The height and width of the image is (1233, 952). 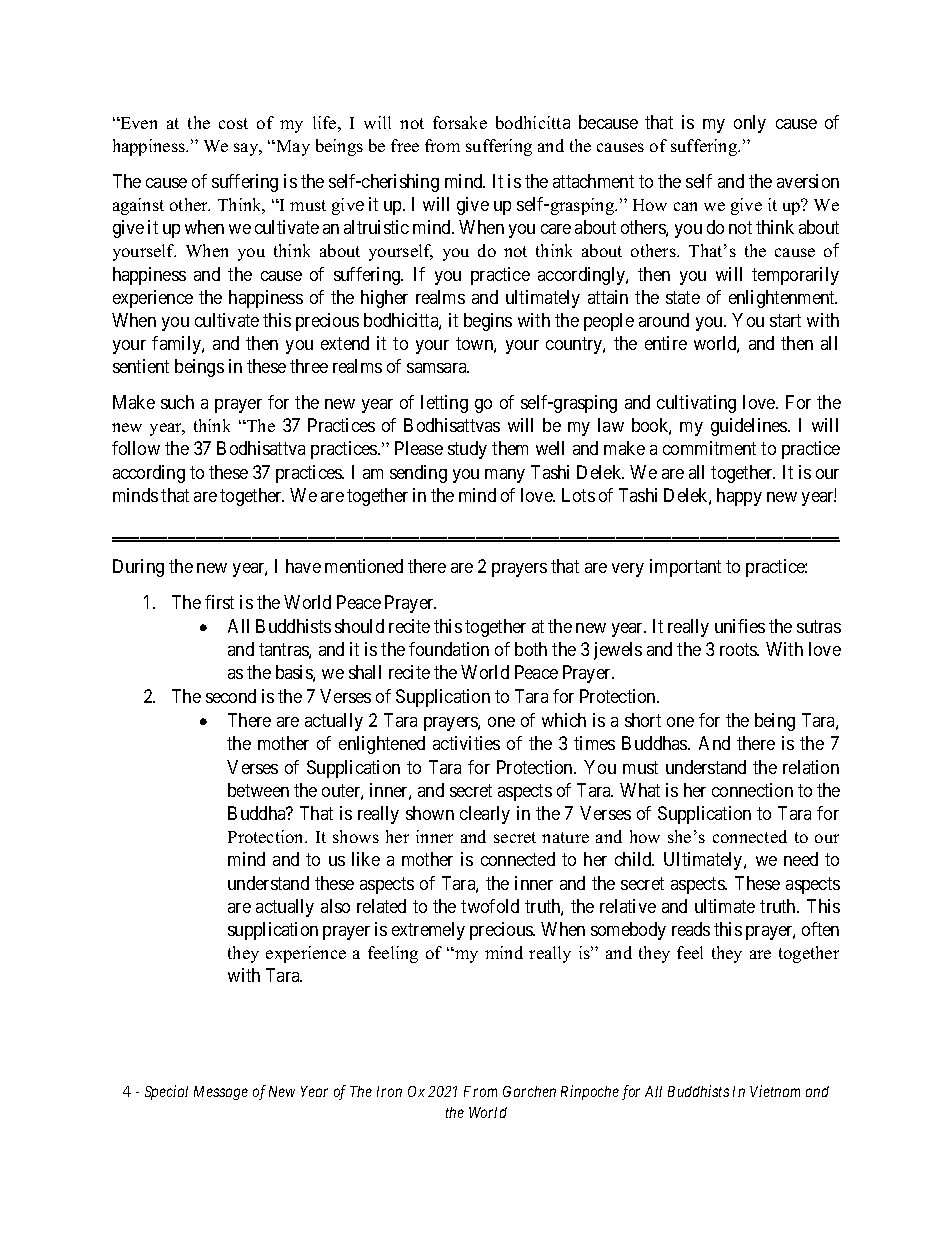 What do you see at coordinates (231, 696) in the image?
I see `second` at bounding box center [231, 696].
